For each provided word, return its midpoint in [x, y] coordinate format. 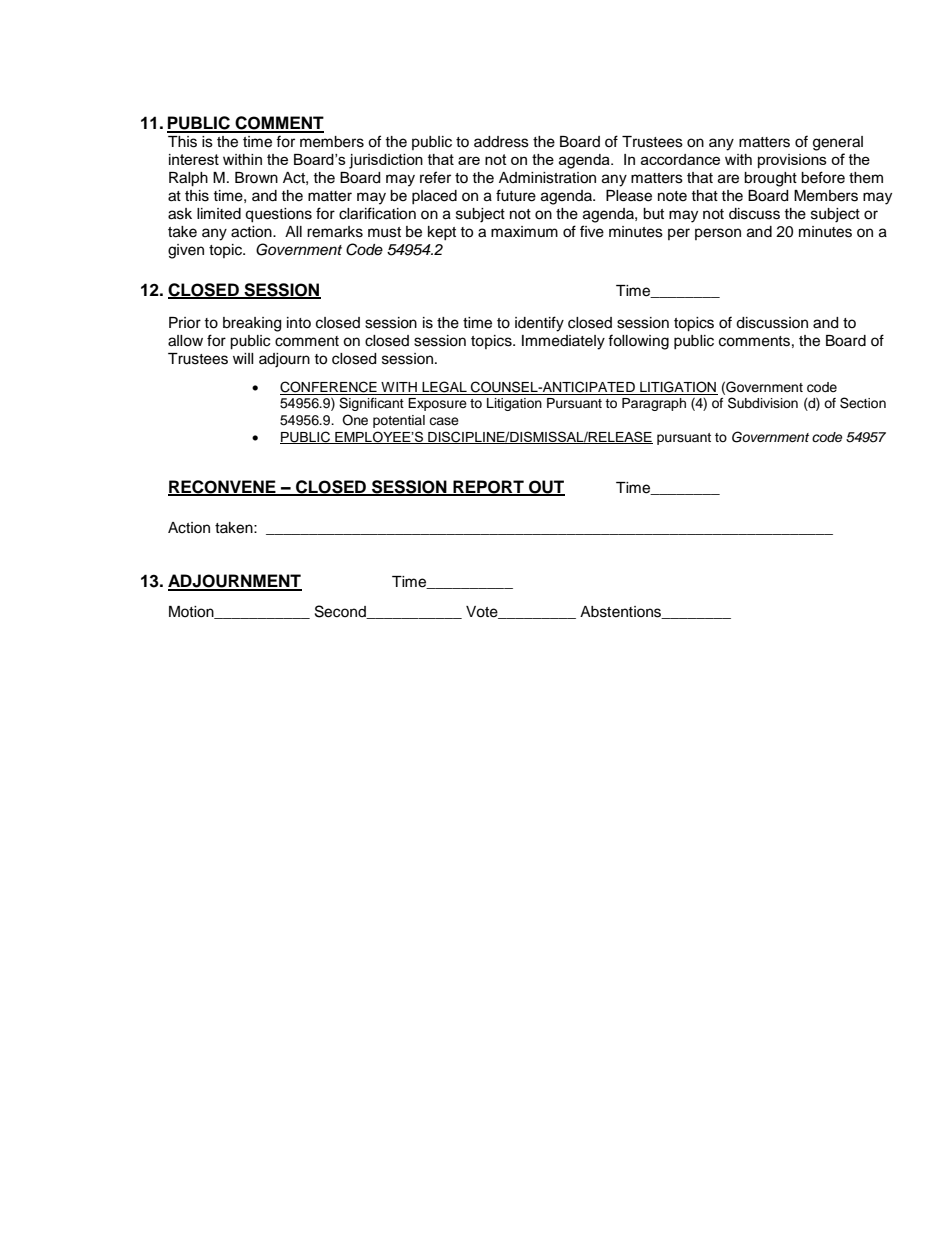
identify [539, 324]
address [501, 142]
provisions [792, 161]
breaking [252, 324]
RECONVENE [223, 487]
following [638, 342]
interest [194, 159]
